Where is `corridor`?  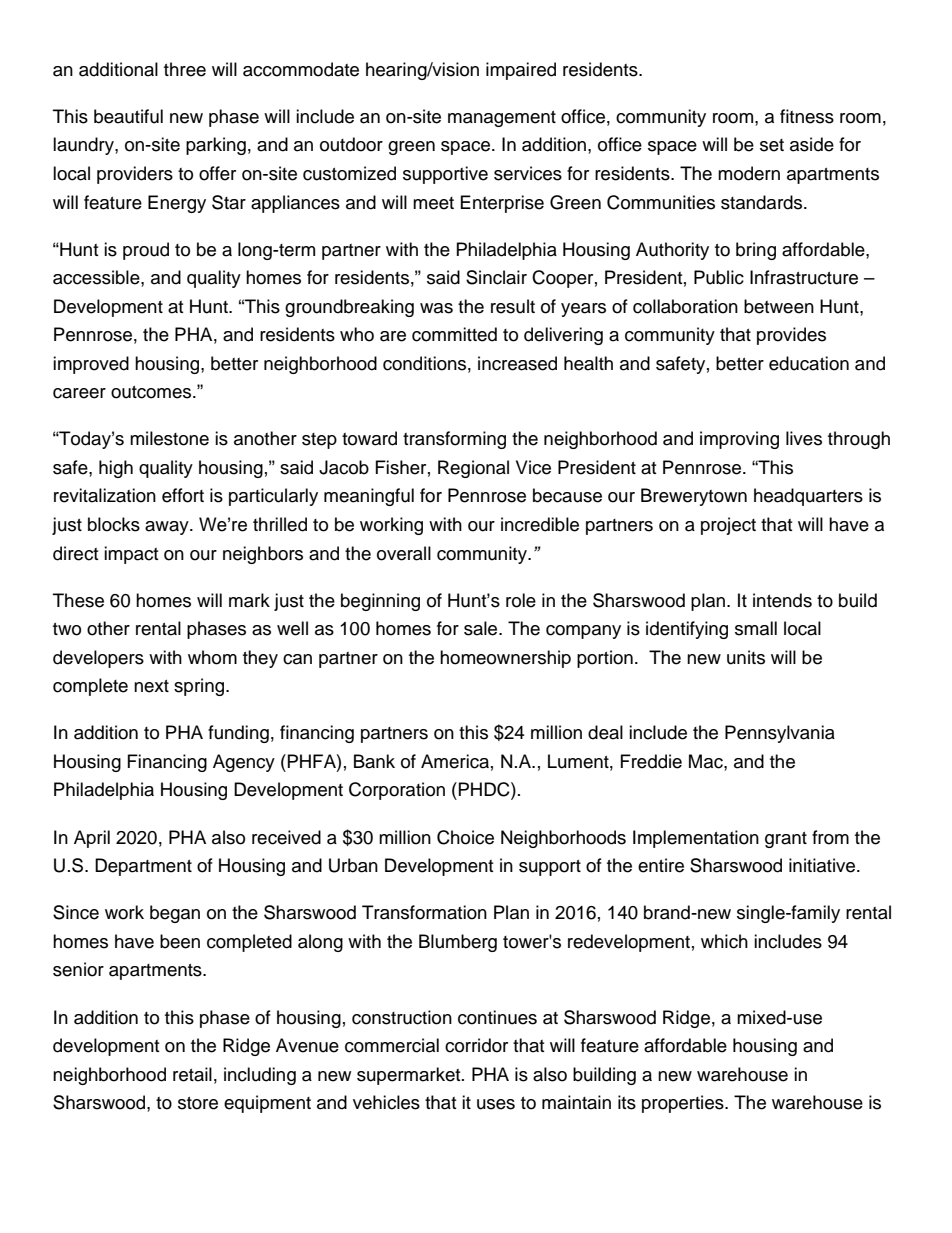
corridor is located at coordinates (476, 1045).
